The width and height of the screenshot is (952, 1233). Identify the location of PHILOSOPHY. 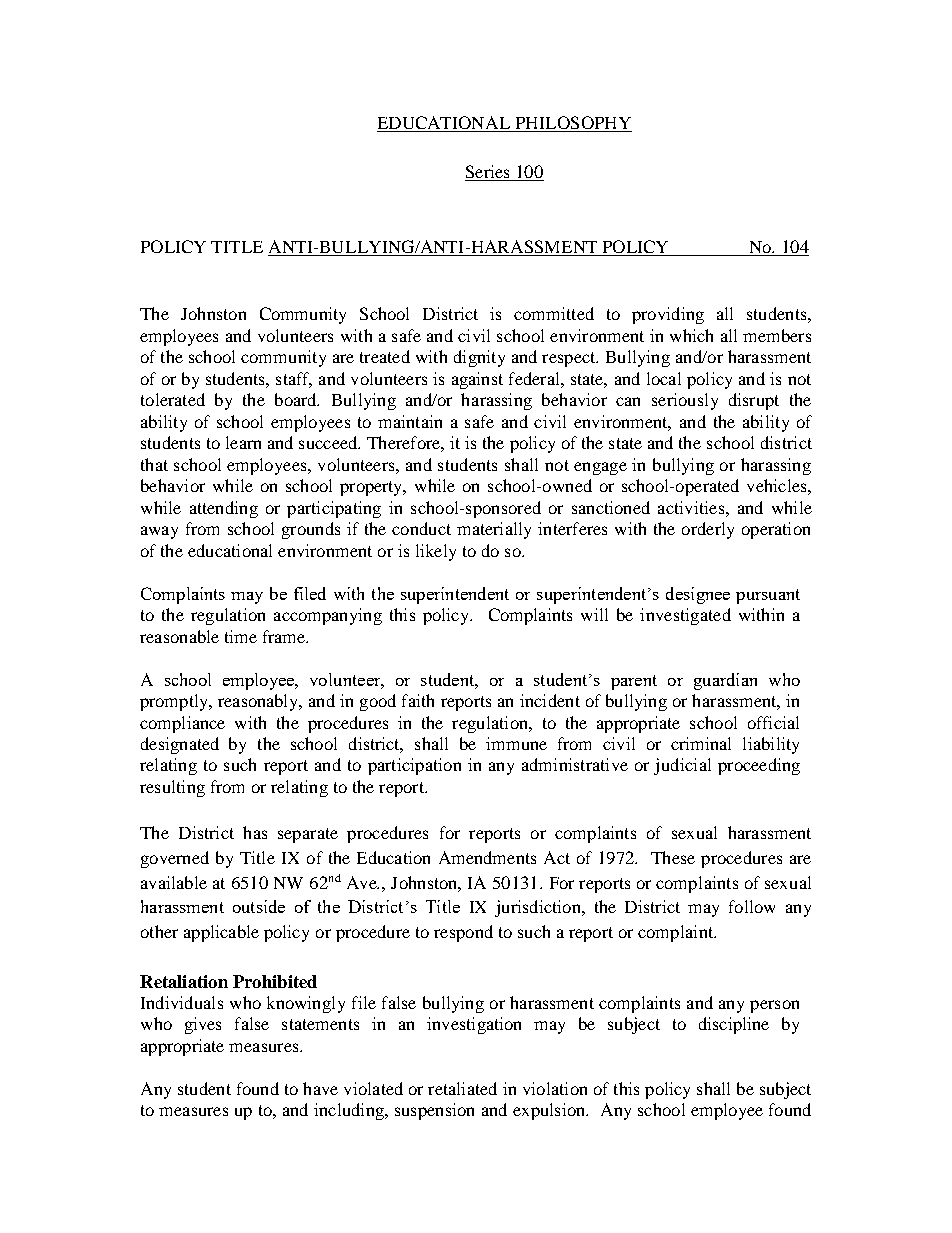
(572, 124).
